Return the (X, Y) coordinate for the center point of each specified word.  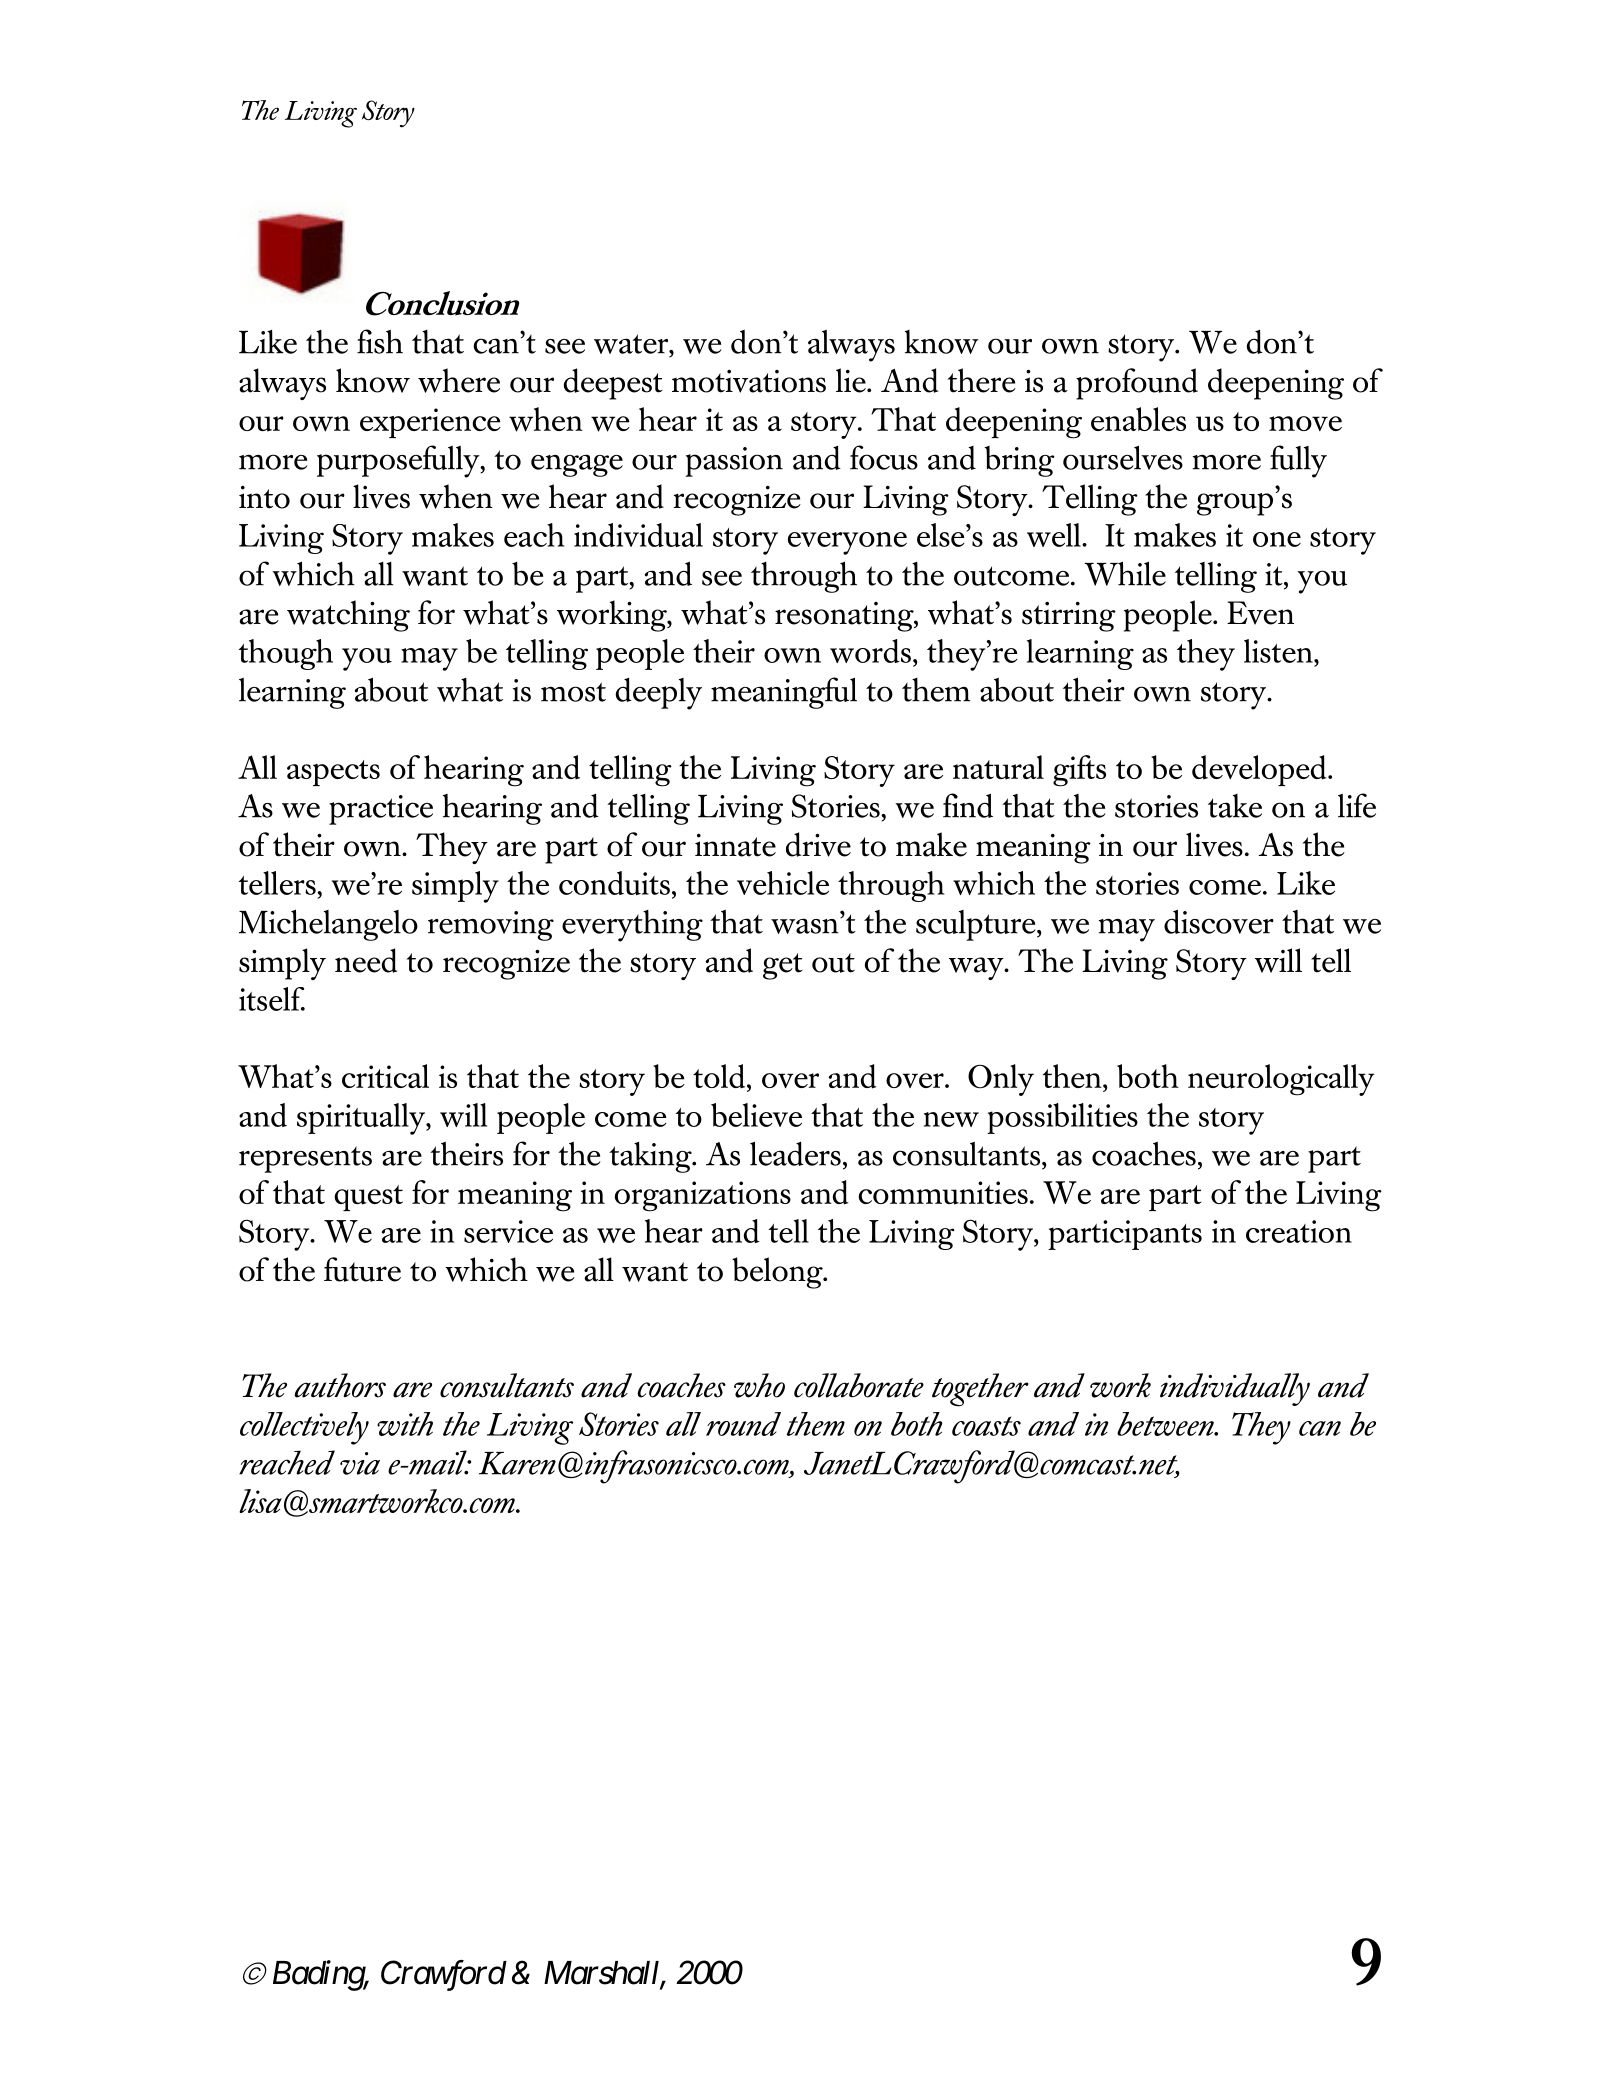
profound (1137, 384)
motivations (749, 381)
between (1166, 1424)
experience (430, 423)
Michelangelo (328, 925)
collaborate (859, 1385)
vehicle (783, 883)
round (743, 1424)
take (1235, 806)
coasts (986, 1426)
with (405, 1424)
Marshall (603, 1974)
